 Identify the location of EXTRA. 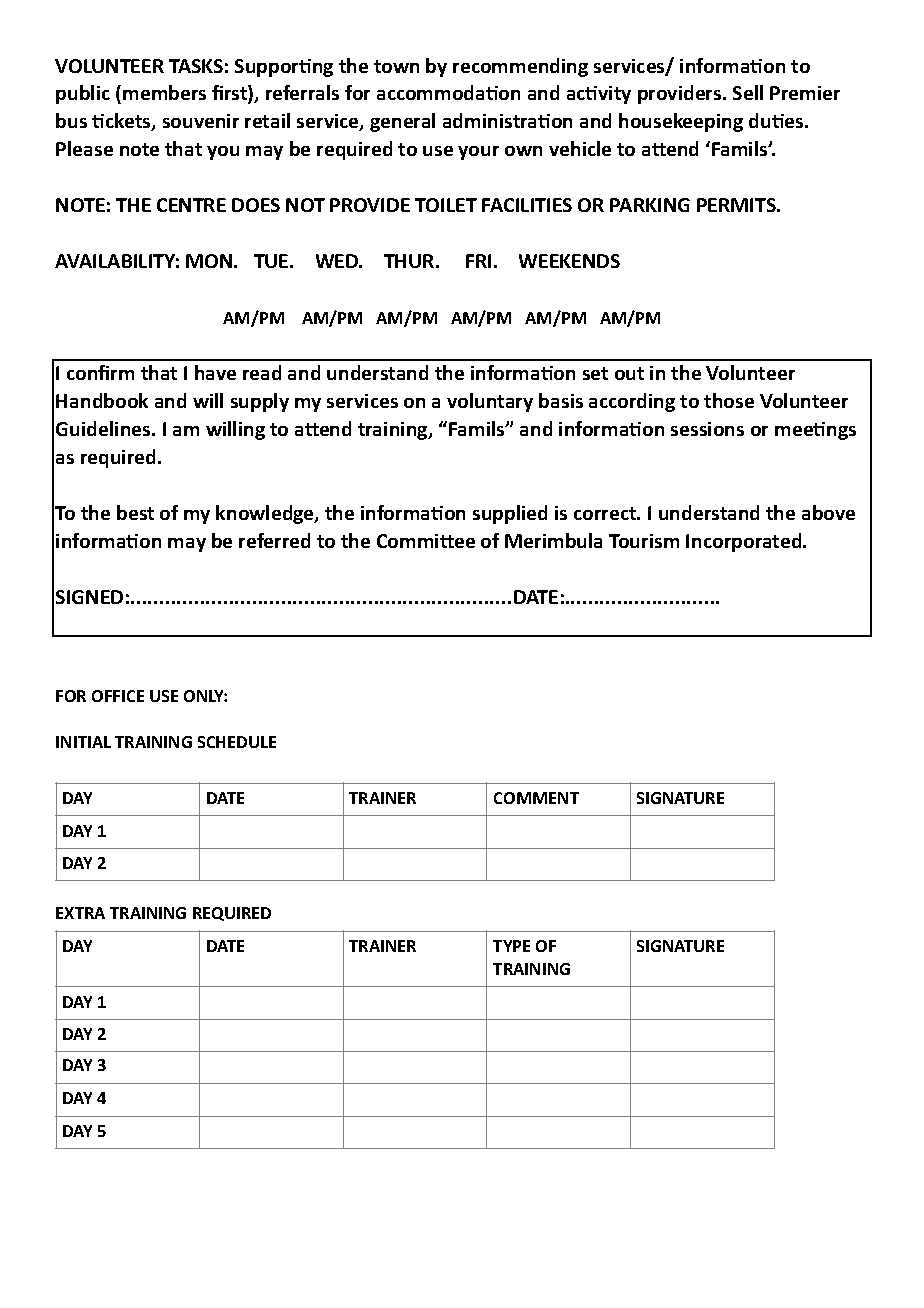
(80, 913).
